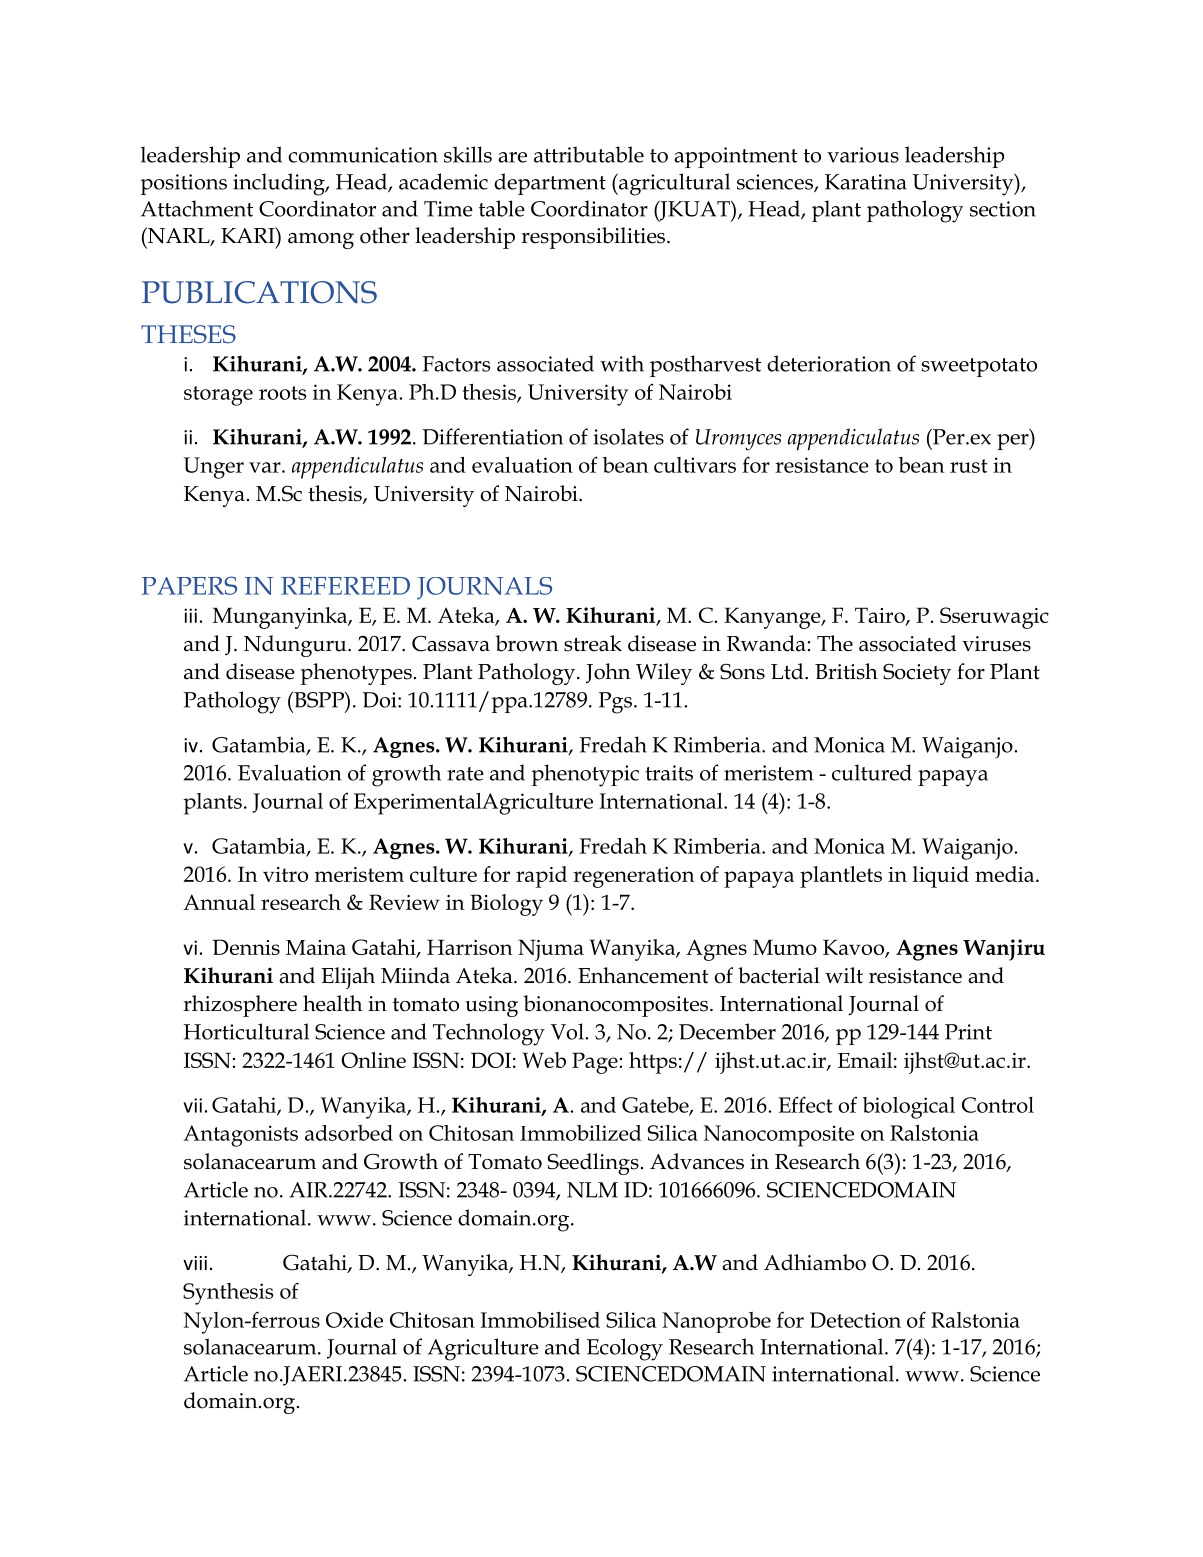 The width and height of the image is (1203, 1557). I want to click on Vol, so click(568, 1031).
